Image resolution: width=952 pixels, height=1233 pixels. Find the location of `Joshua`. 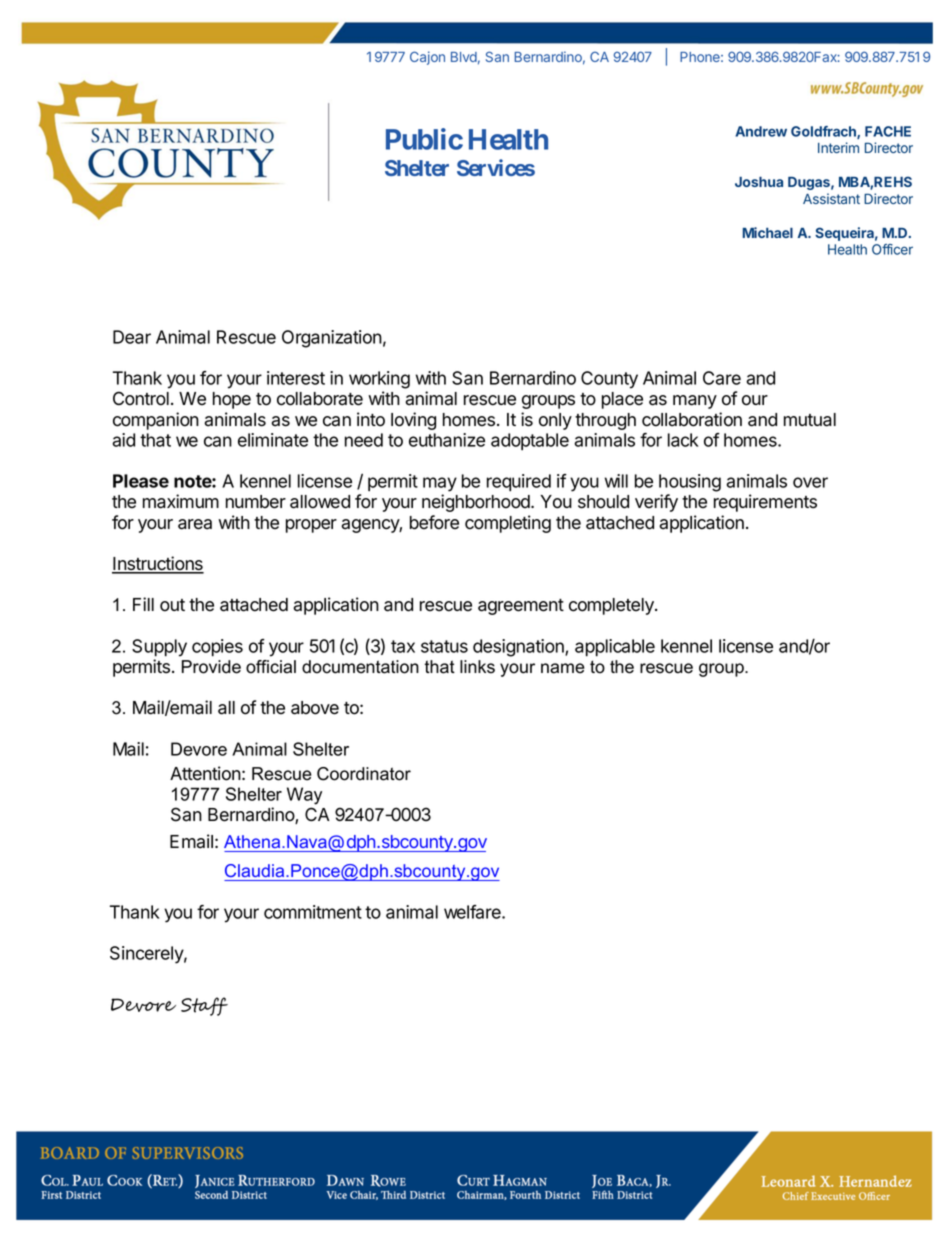

Joshua is located at coordinates (759, 181).
